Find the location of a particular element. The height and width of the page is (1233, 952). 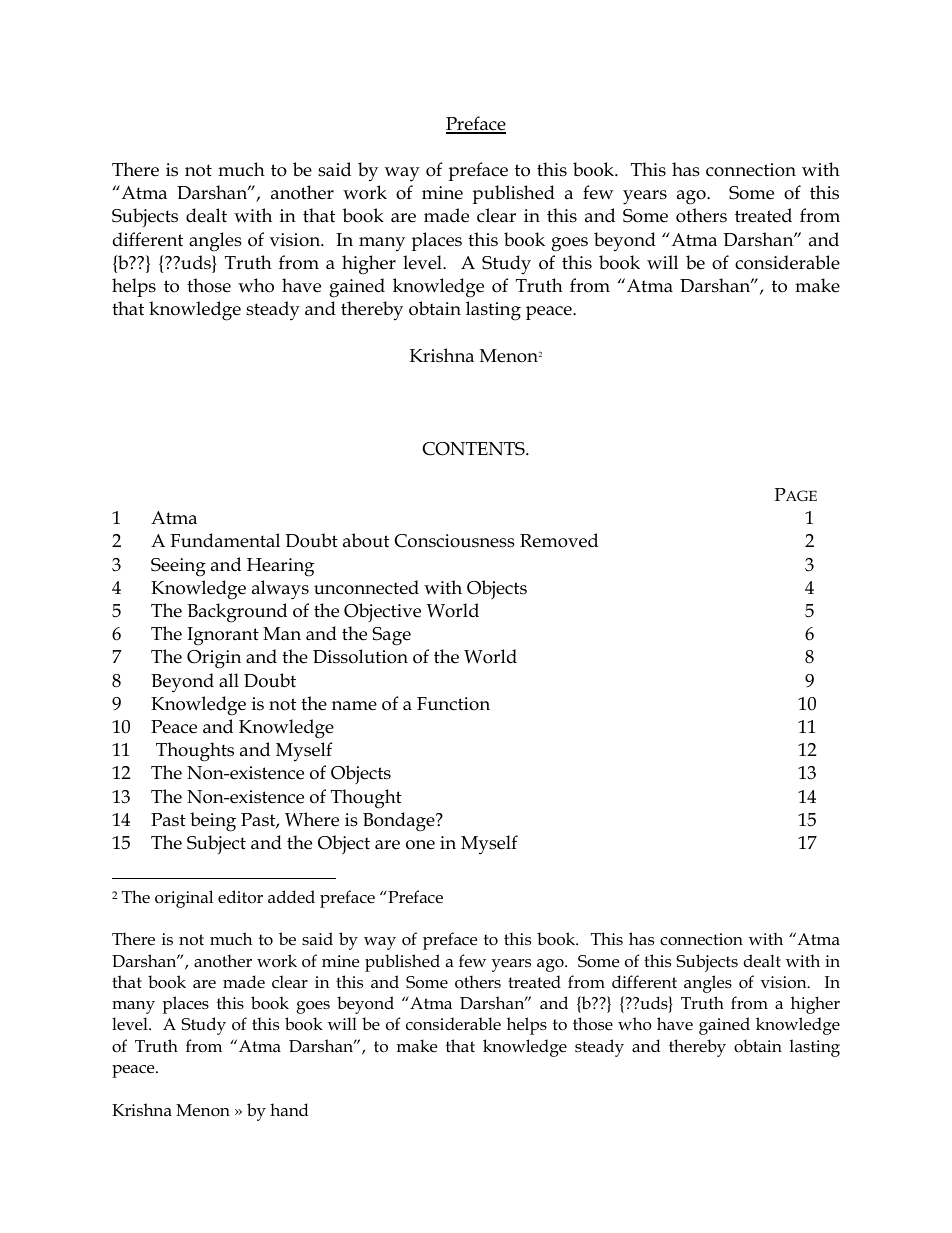

being is located at coordinates (213, 822).
